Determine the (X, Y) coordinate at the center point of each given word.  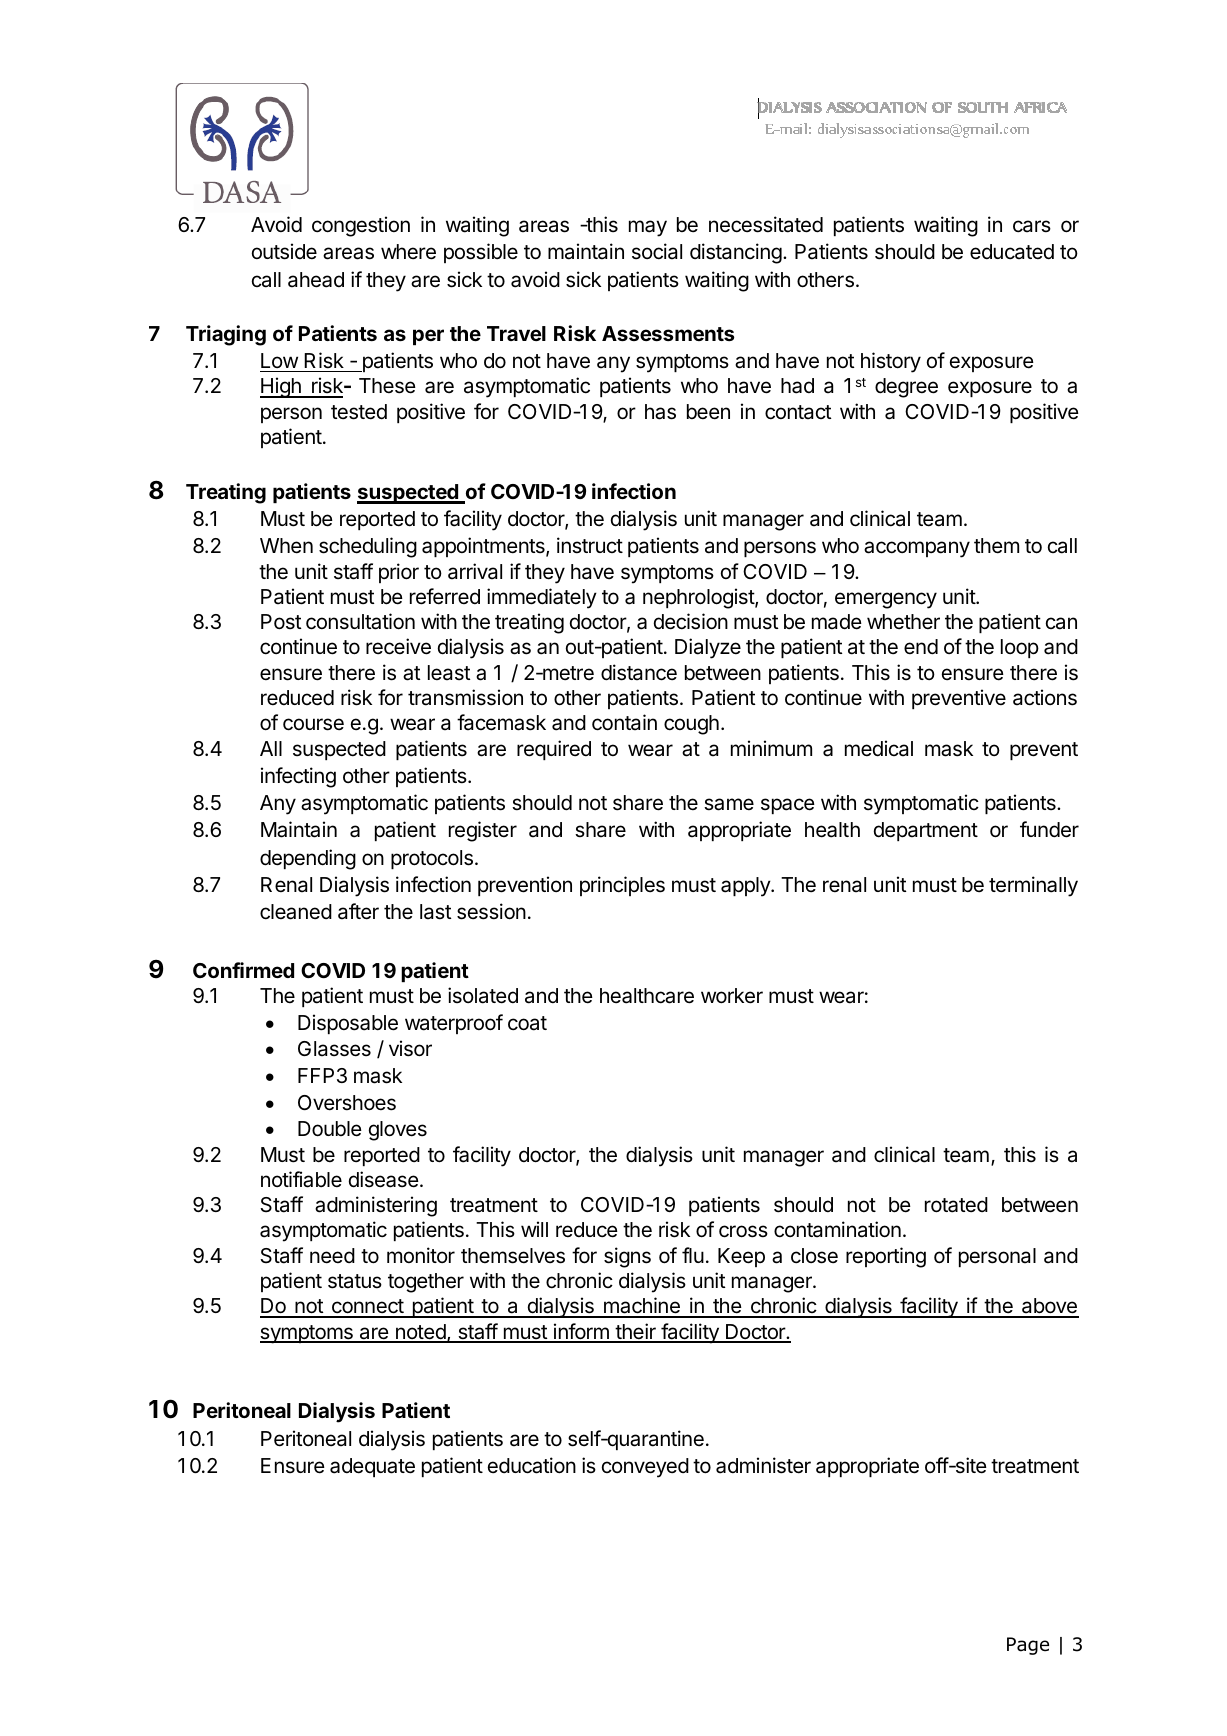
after (358, 911)
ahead (316, 280)
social (657, 251)
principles (622, 886)
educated (1012, 252)
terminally (1033, 886)
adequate (372, 1467)
